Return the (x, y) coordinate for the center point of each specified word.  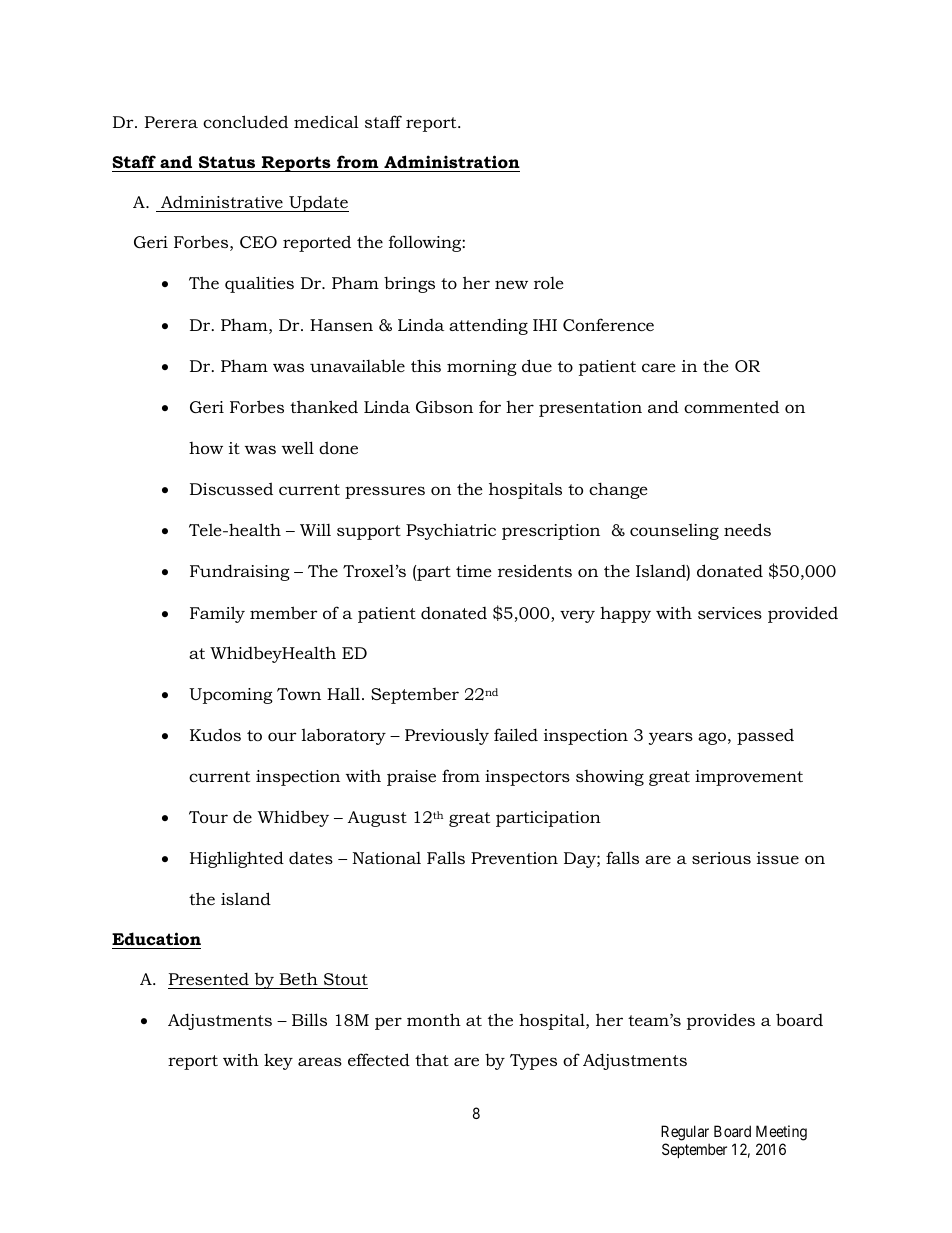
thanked (324, 406)
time (474, 571)
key (278, 1061)
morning (482, 368)
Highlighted (237, 859)
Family (217, 614)
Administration (452, 161)
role (549, 283)
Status (227, 162)
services (730, 613)
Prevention (514, 858)
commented (731, 406)
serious (721, 858)
